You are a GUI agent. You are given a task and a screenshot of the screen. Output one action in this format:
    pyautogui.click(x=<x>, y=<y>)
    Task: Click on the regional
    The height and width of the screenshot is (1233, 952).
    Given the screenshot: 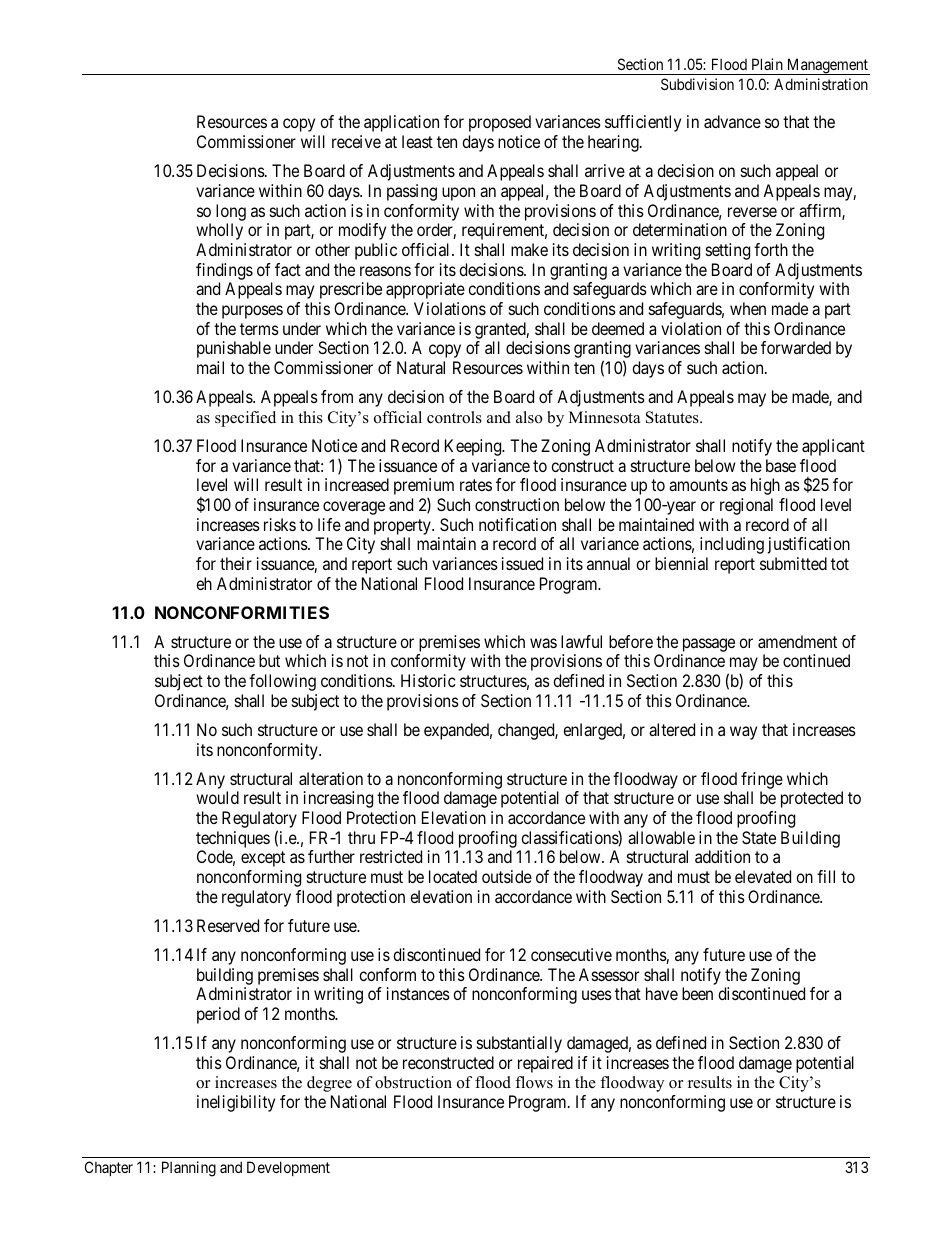 What is the action you would take?
    pyautogui.click(x=746, y=506)
